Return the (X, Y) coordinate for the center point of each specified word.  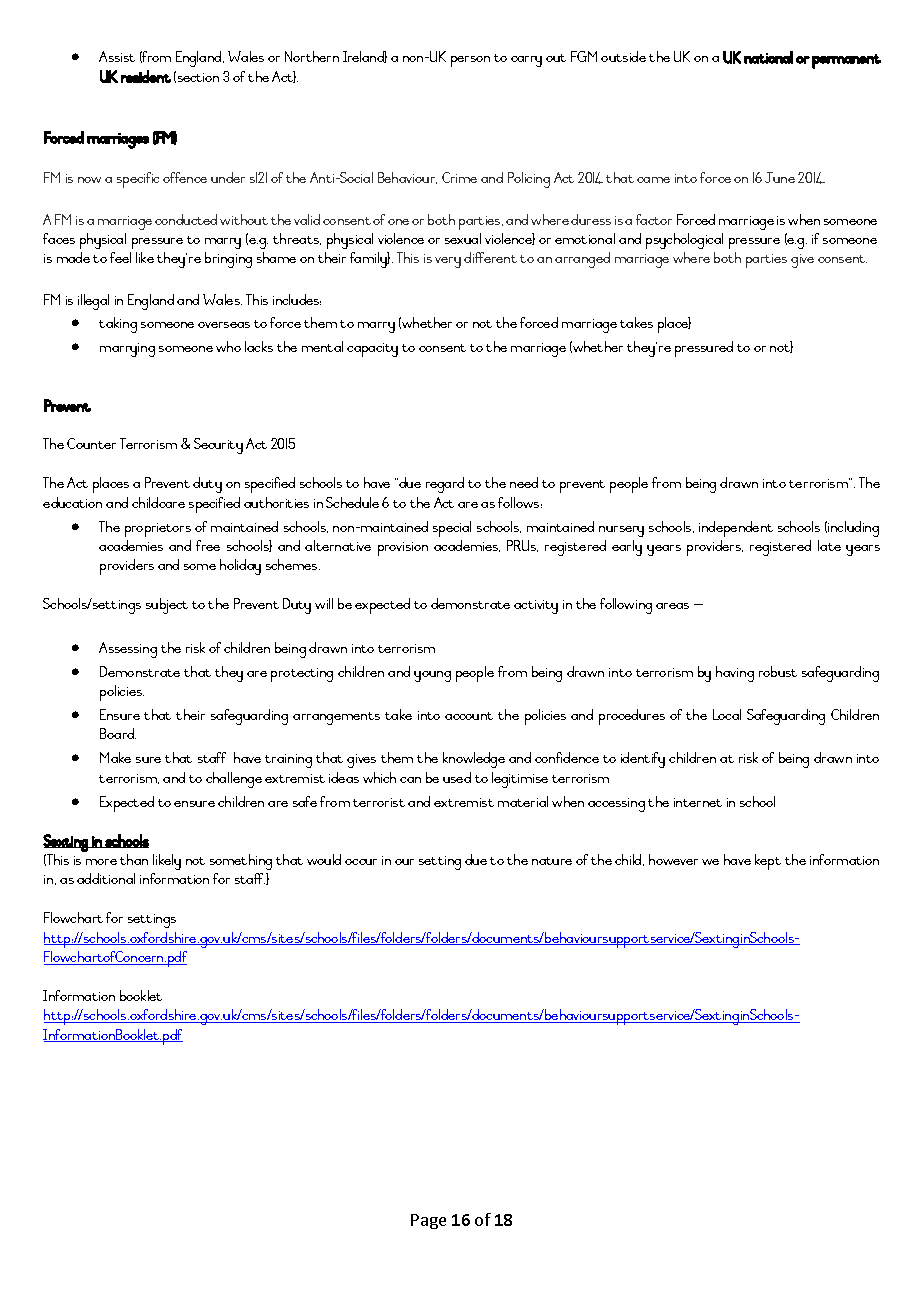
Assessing (128, 650)
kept (768, 862)
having (735, 674)
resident (146, 76)
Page (428, 1221)
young (432, 676)
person (470, 61)
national (768, 57)
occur (361, 862)
